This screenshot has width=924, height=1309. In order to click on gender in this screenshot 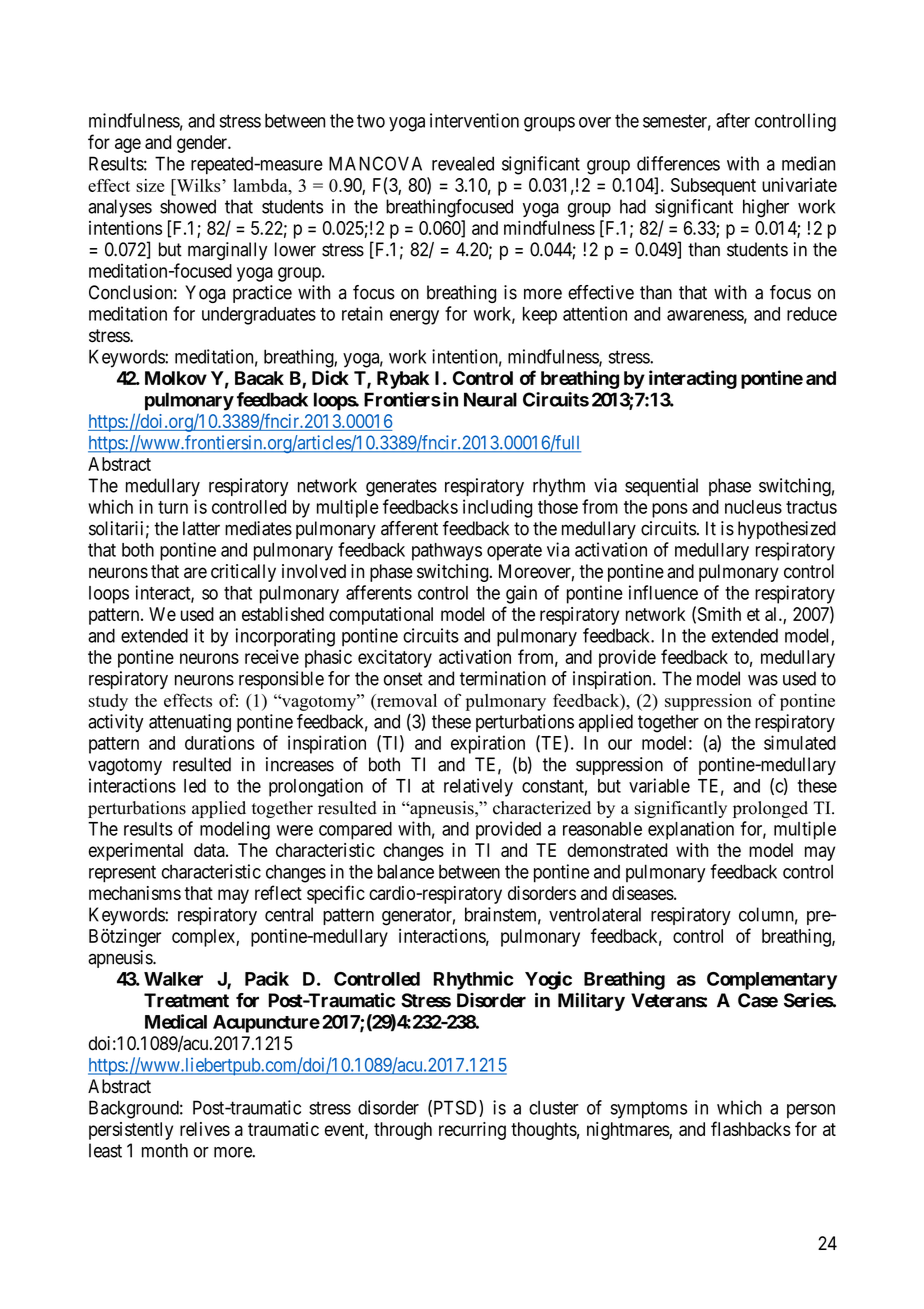, I will do `click(203, 144)`.
